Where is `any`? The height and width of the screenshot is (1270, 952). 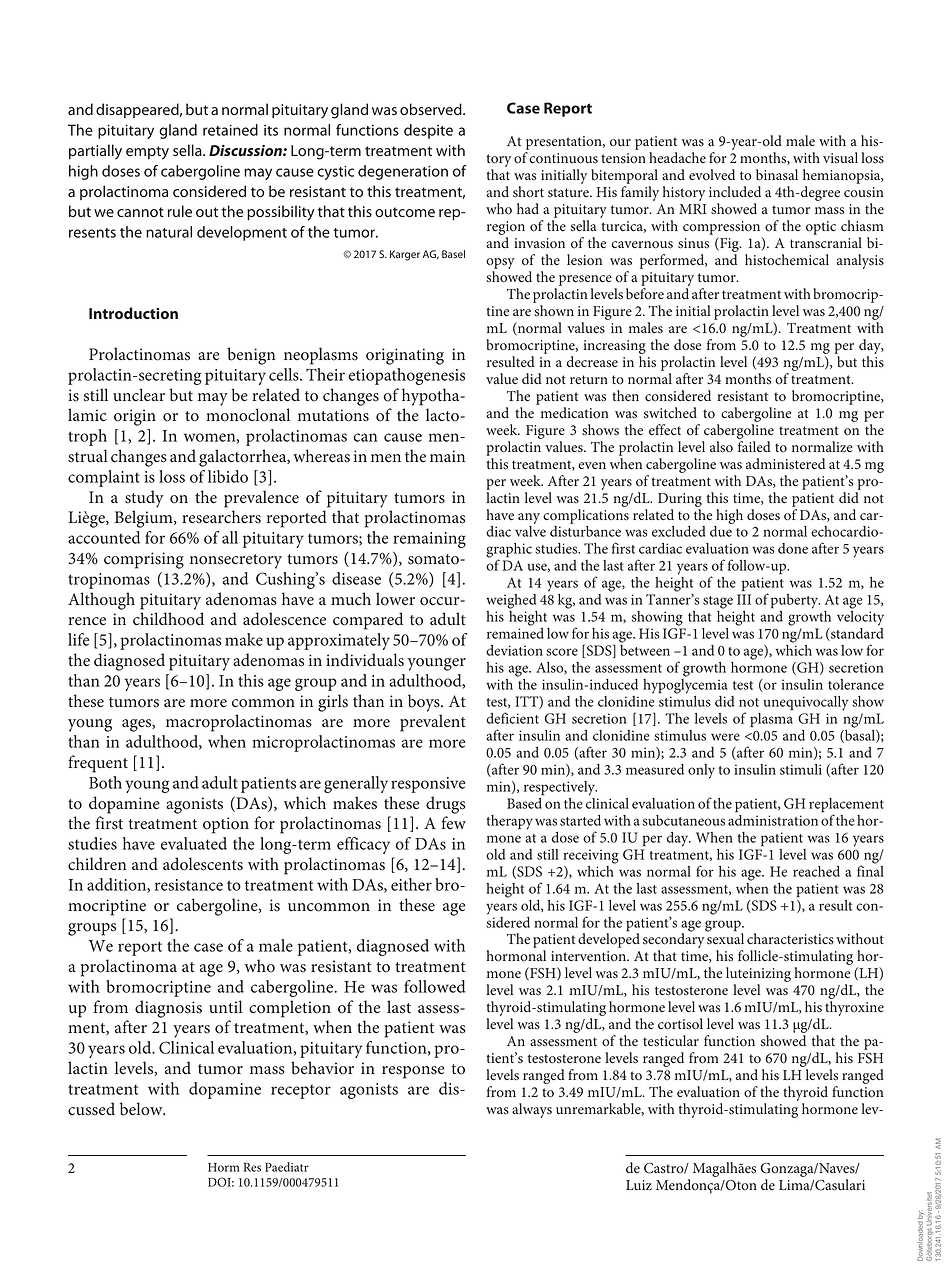 any is located at coordinates (529, 518).
